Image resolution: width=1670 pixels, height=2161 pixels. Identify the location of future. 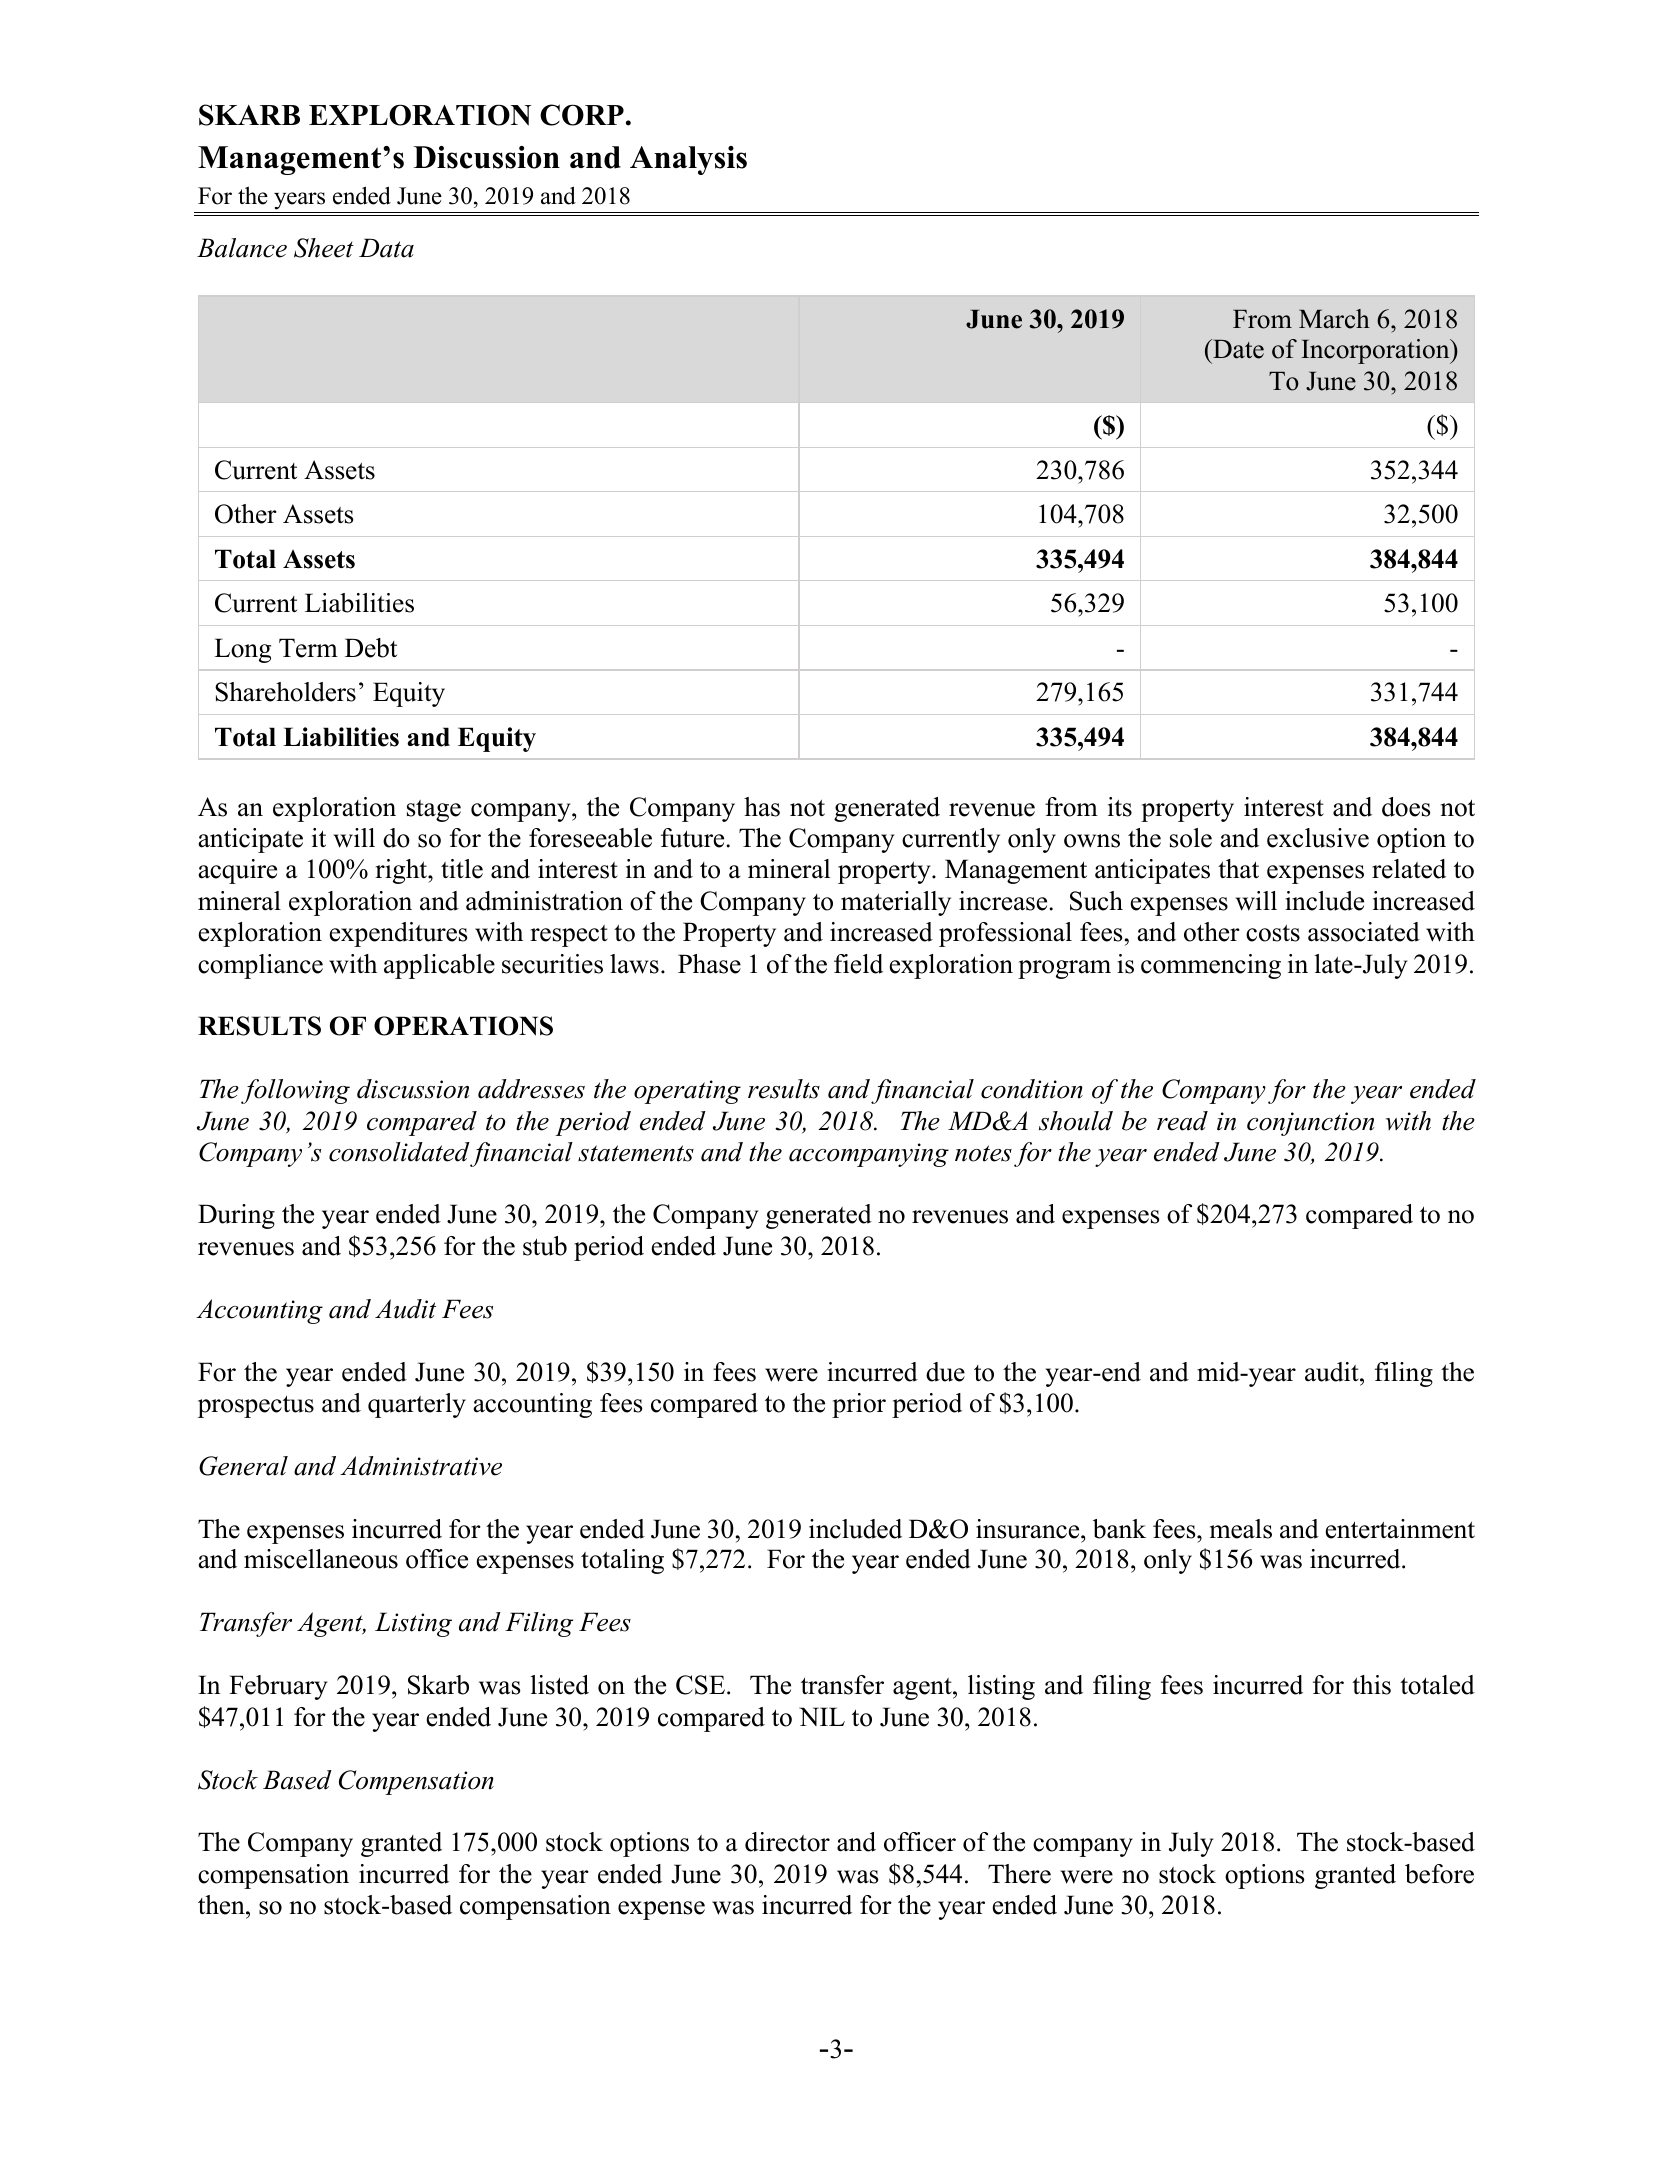
(694, 838).
